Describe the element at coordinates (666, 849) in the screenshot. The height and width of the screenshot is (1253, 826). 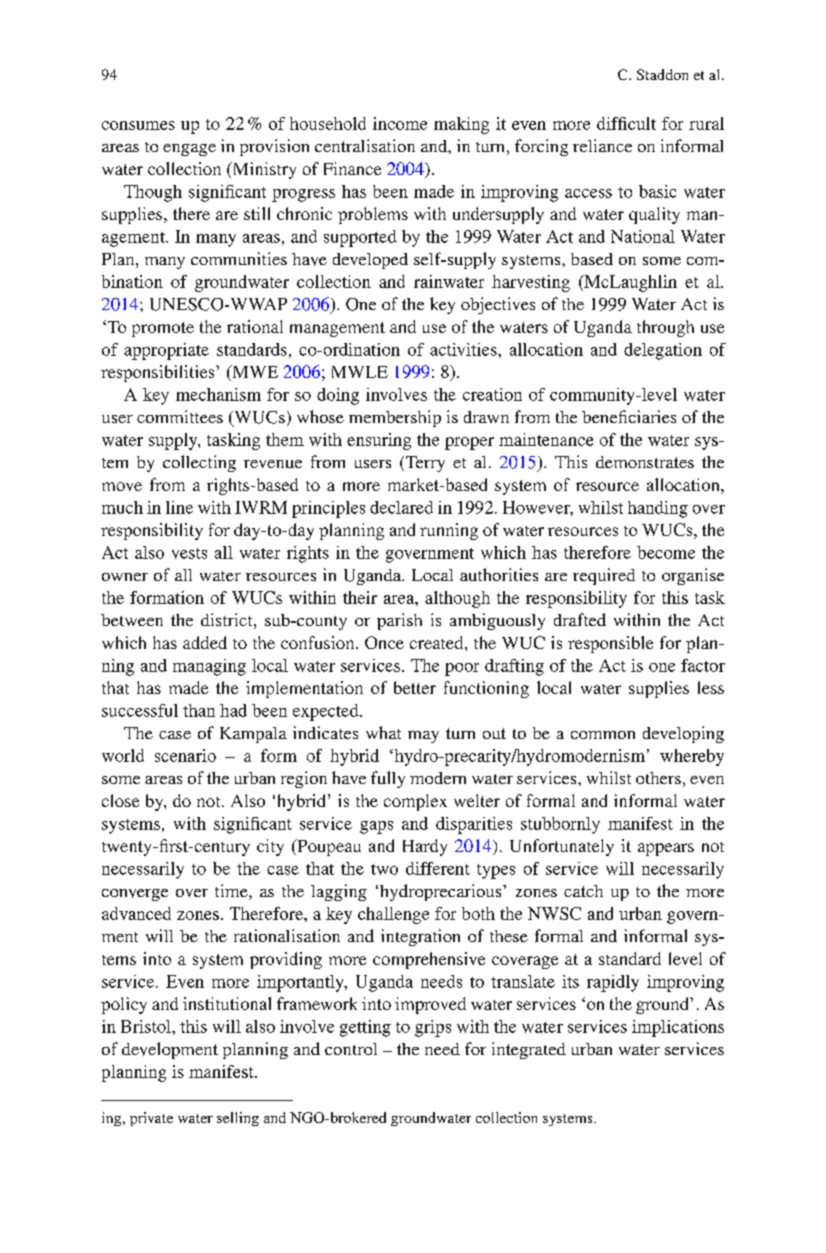
I see `appears` at that location.
